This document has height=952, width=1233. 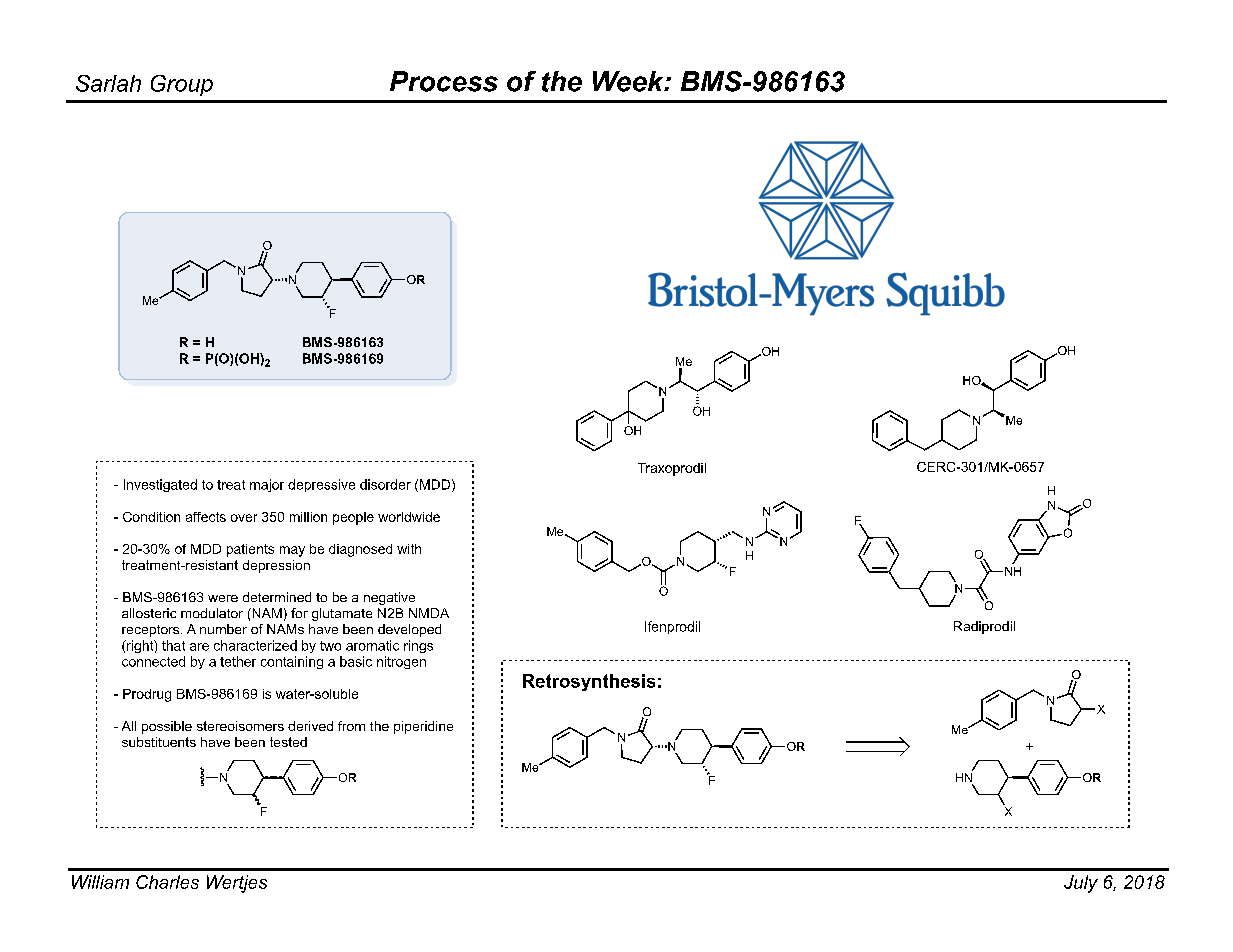 What do you see at coordinates (423, 727) in the document?
I see `piperidine` at bounding box center [423, 727].
